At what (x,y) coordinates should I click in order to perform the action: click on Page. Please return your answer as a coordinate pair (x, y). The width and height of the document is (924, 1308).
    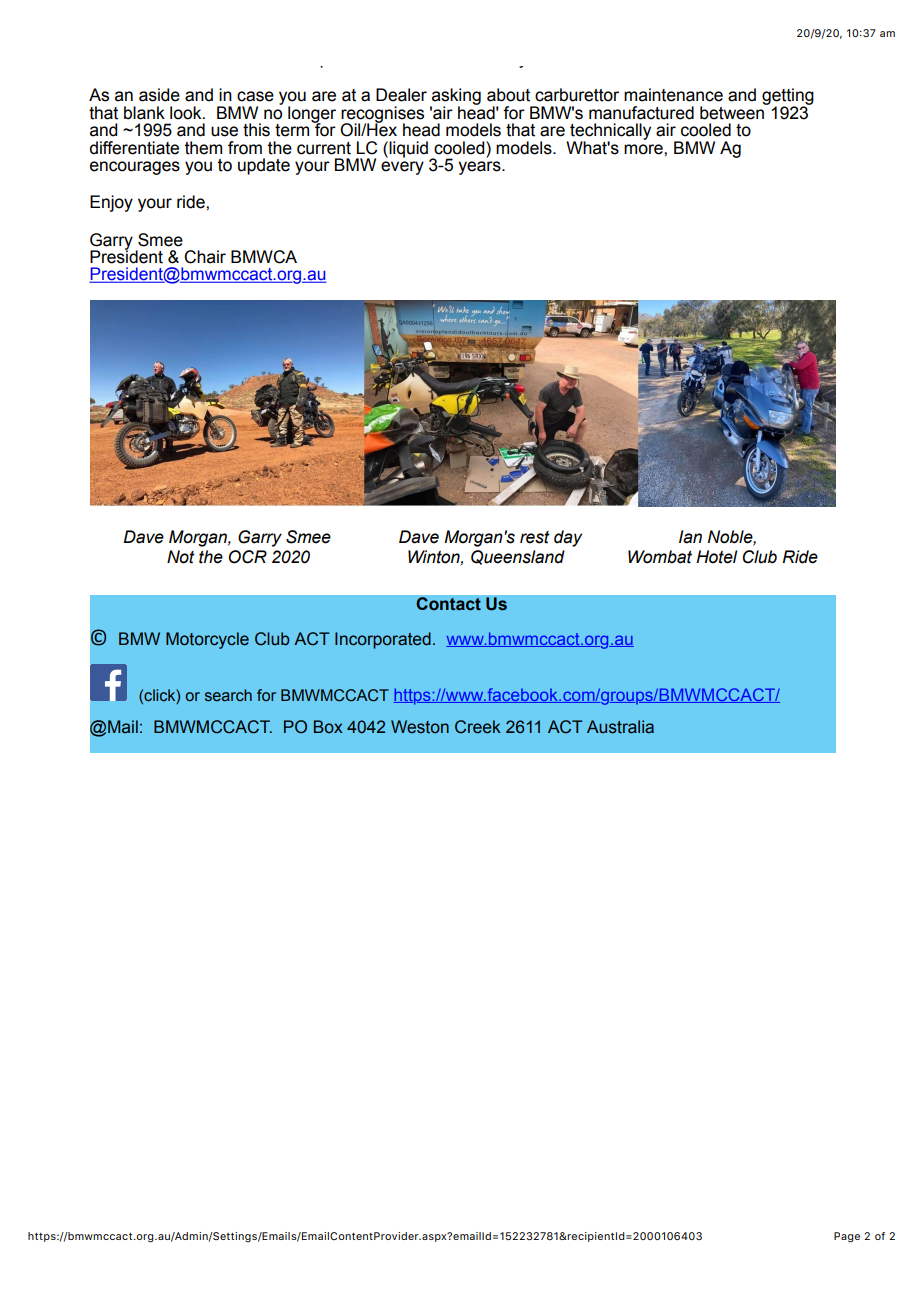
    Looking at the image, I should click on (847, 1237).
